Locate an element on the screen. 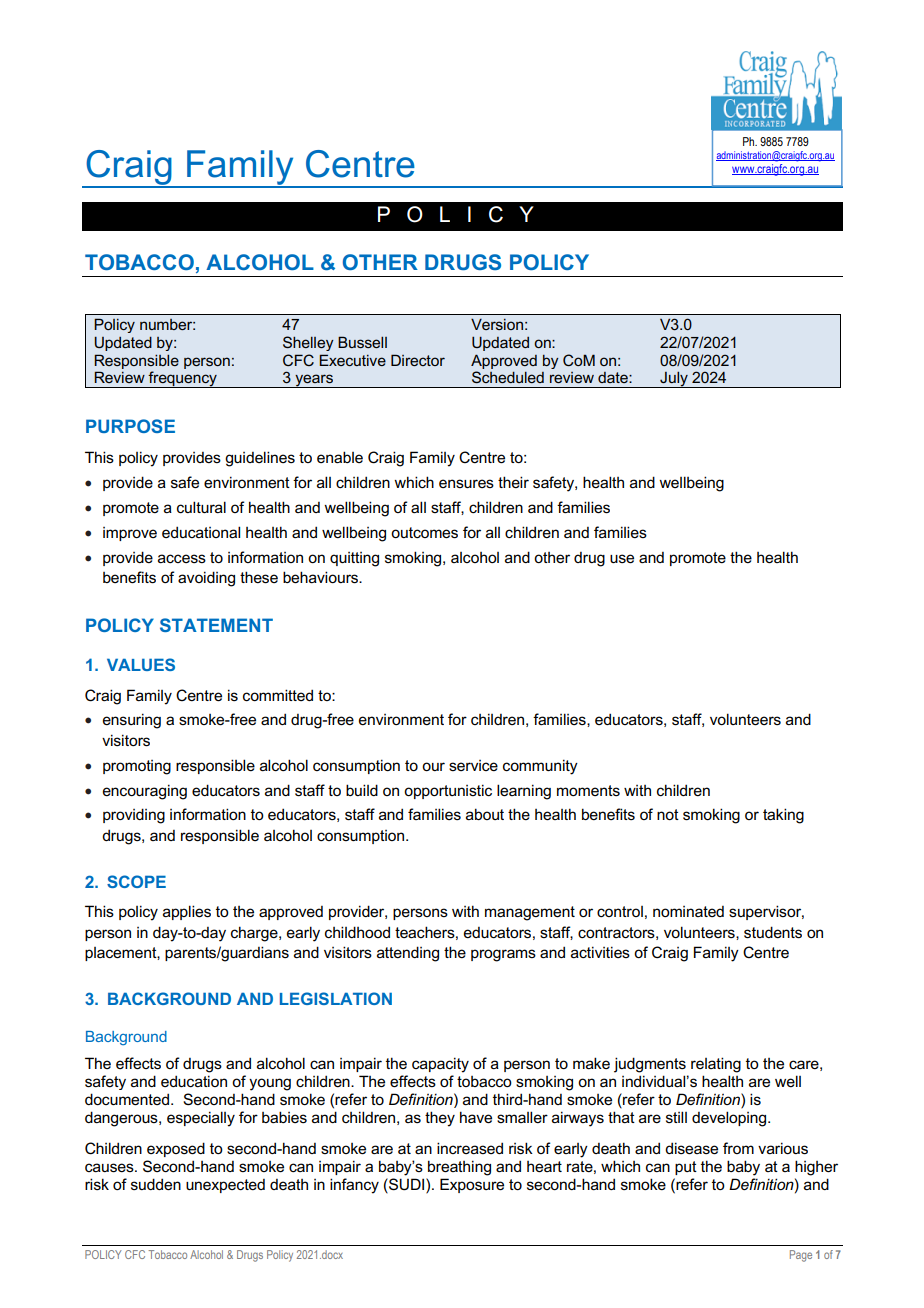  avoiding is located at coordinates (206, 579).
